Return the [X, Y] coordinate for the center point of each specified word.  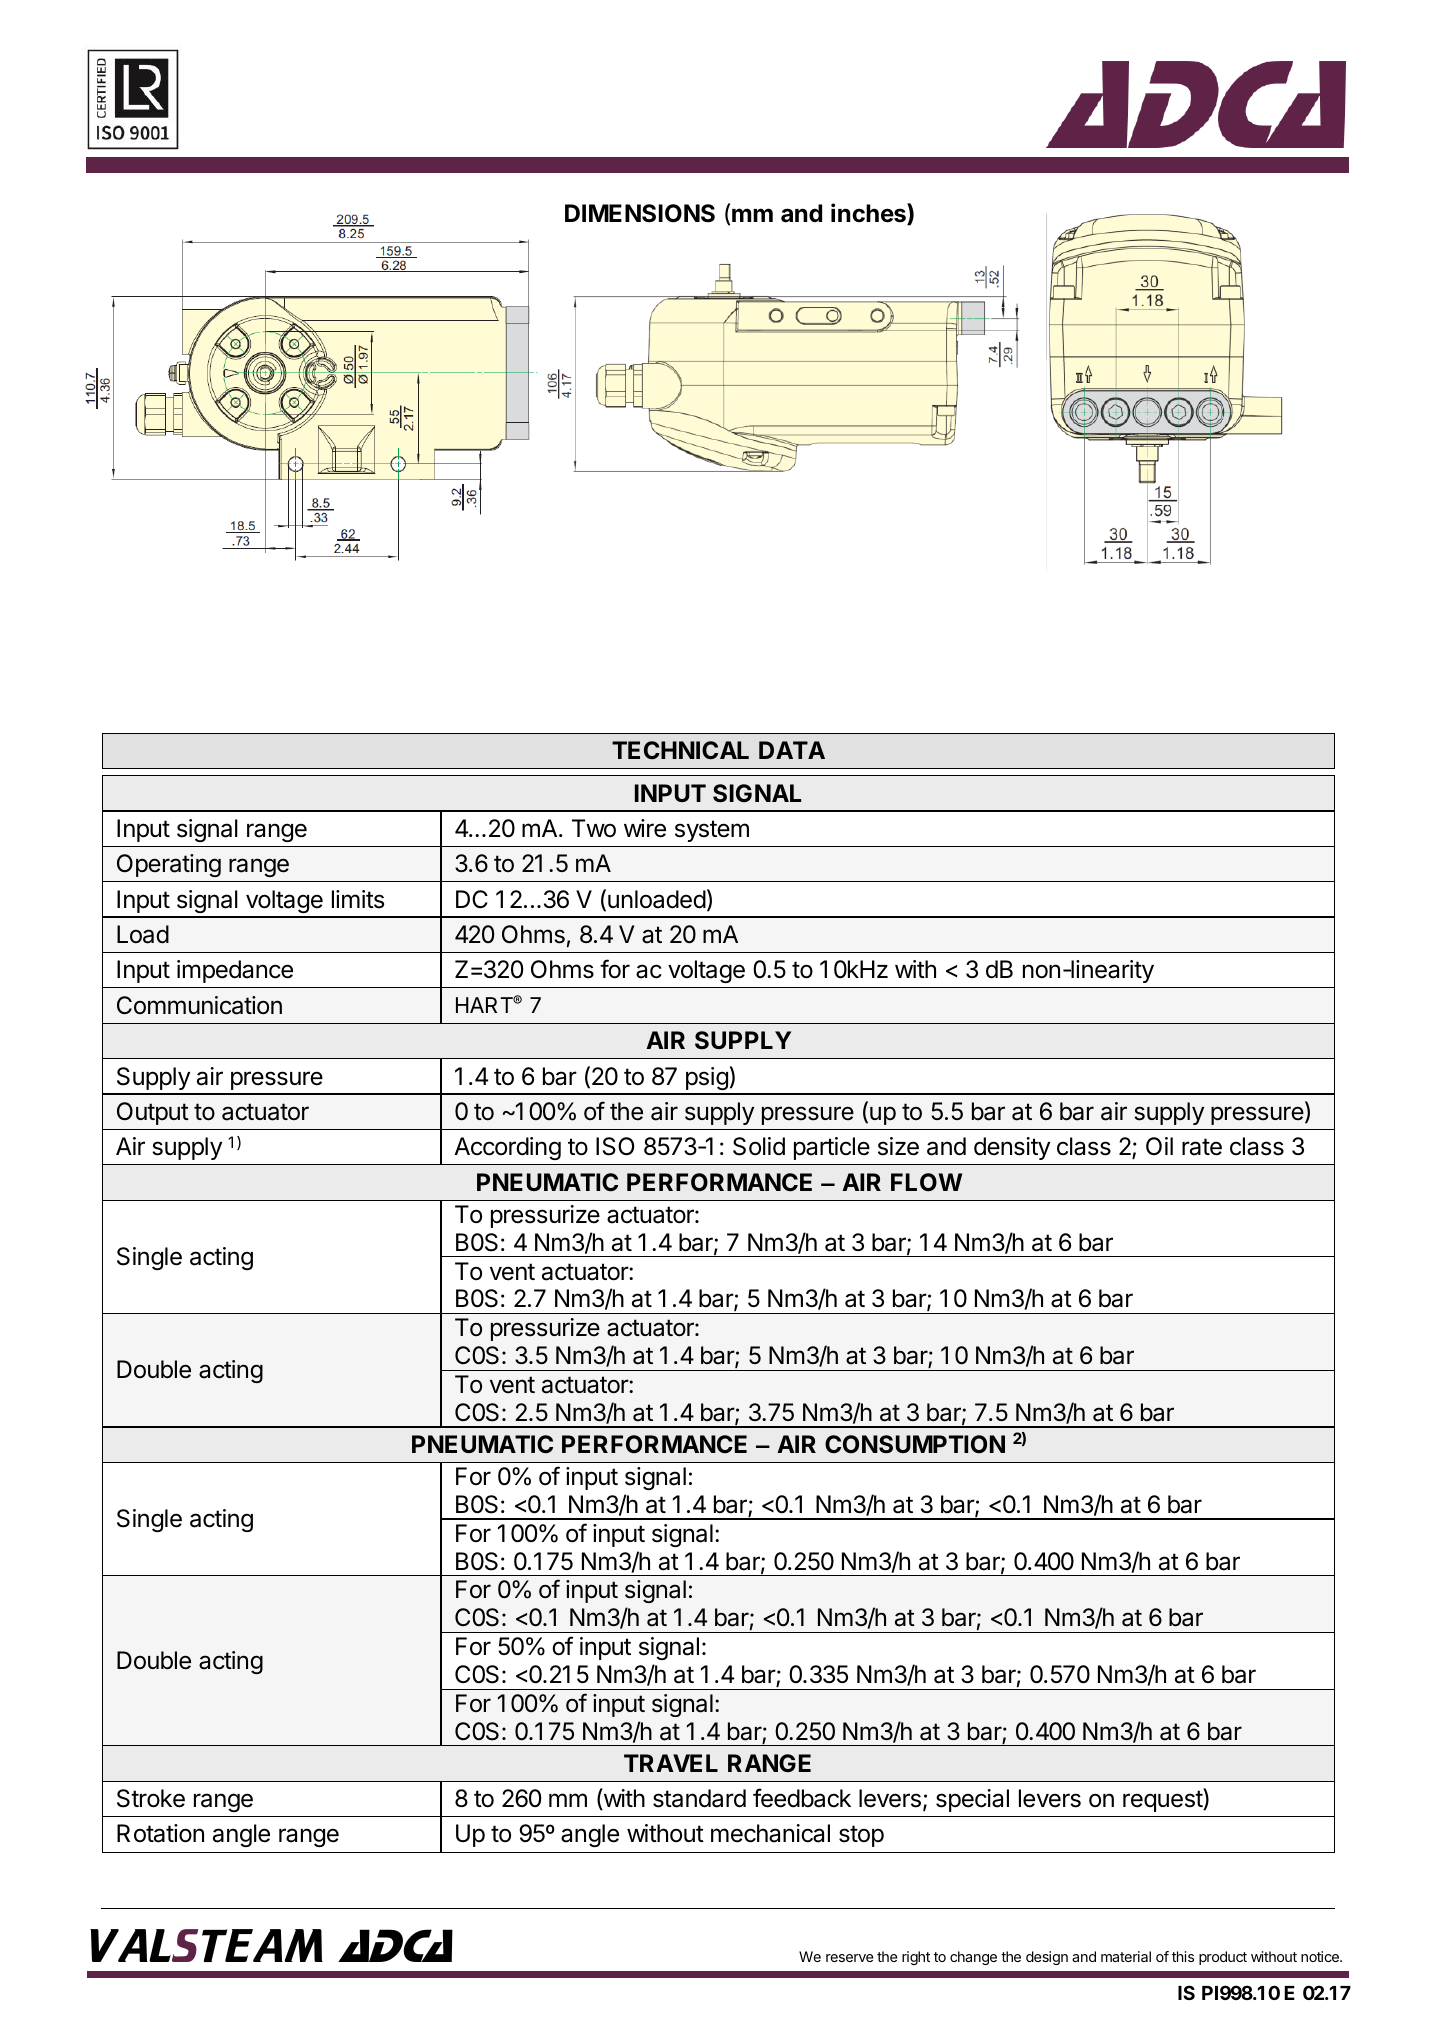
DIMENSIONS [640, 213]
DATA [792, 750]
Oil [1159, 1146]
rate [1202, 1147]
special [972, 1800]
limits [358, 899]
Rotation [160, 1833]
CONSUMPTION [915, 1444]
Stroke [151, 1798]
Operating [169, 865]
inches [869, 214]
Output [153, 1113]
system [712, 831]
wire [645, 828]
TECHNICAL [680, 750]
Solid [759, 1146]
